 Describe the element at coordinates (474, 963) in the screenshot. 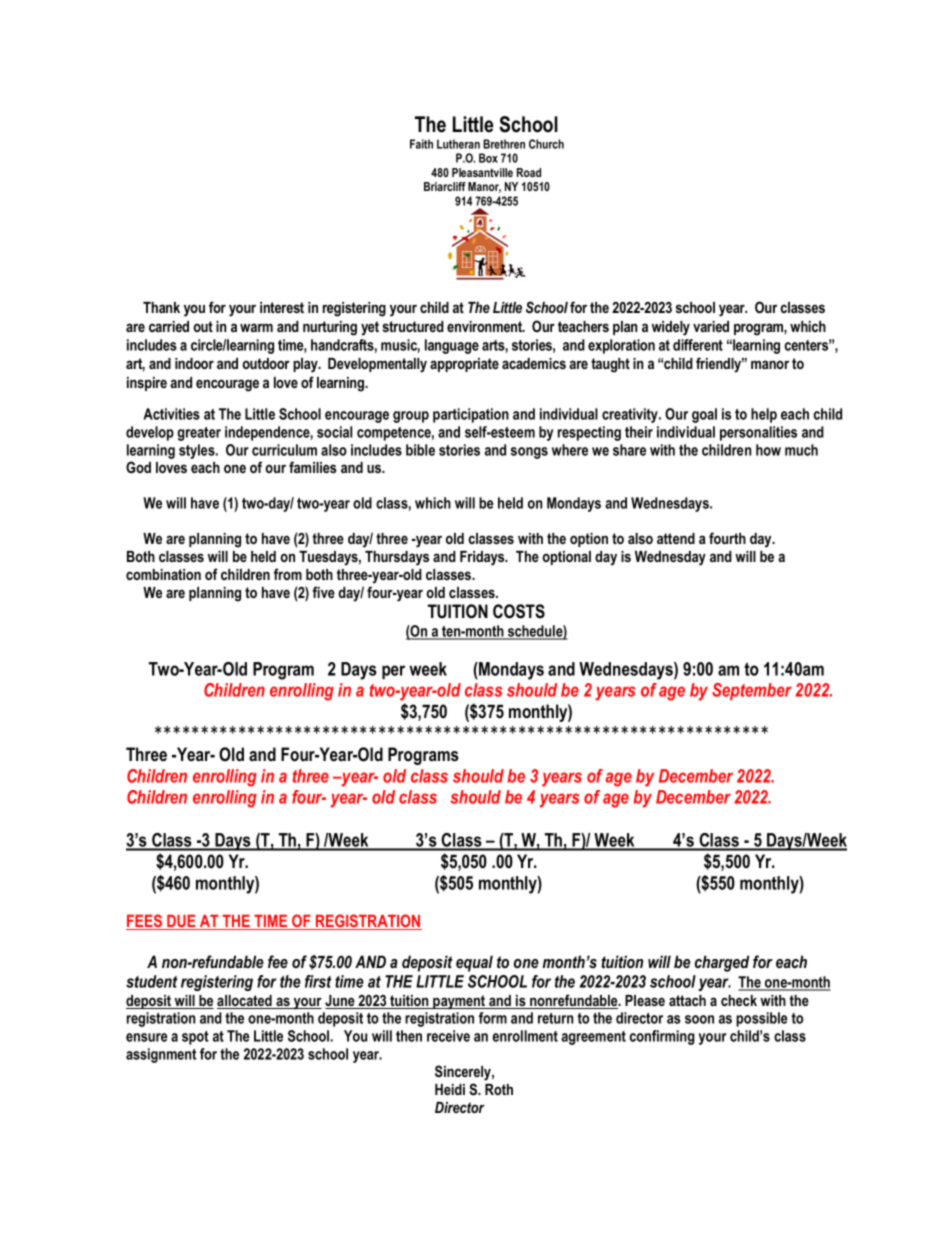

I see `equal` at that location.
